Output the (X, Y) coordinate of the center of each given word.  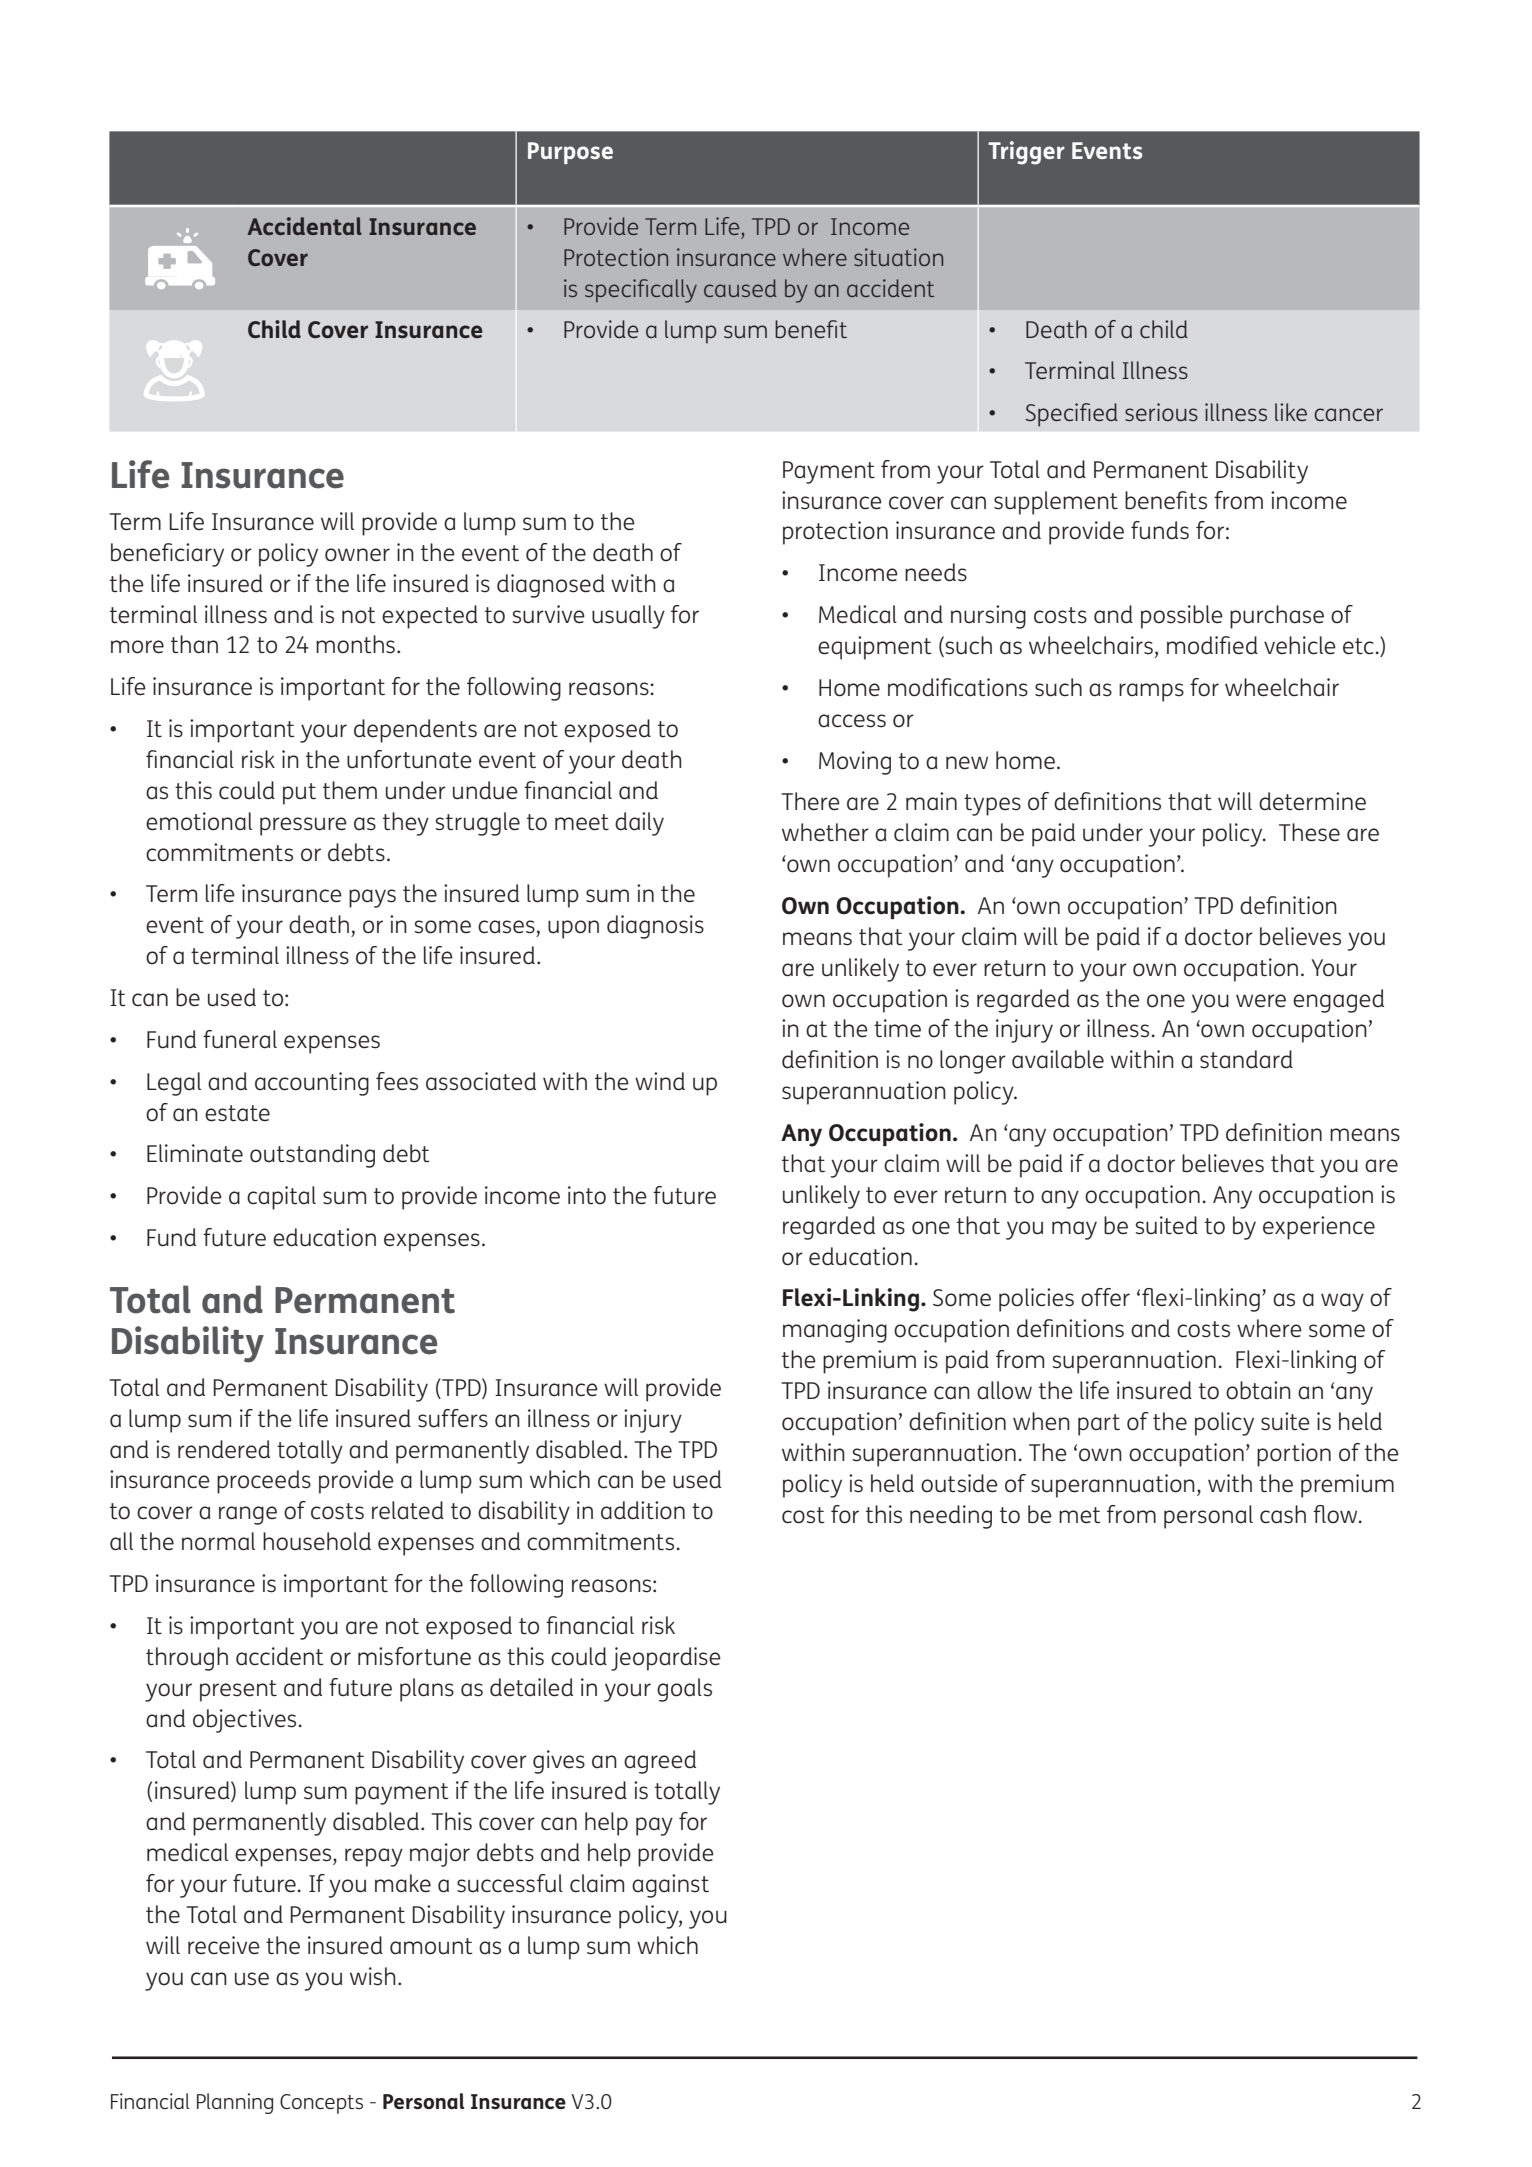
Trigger (1026, 153)
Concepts (321, 2104)
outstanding (312, 1156)
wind (660, 1081)
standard (1246, 1059)
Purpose (570, 153)
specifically (641, 291)
